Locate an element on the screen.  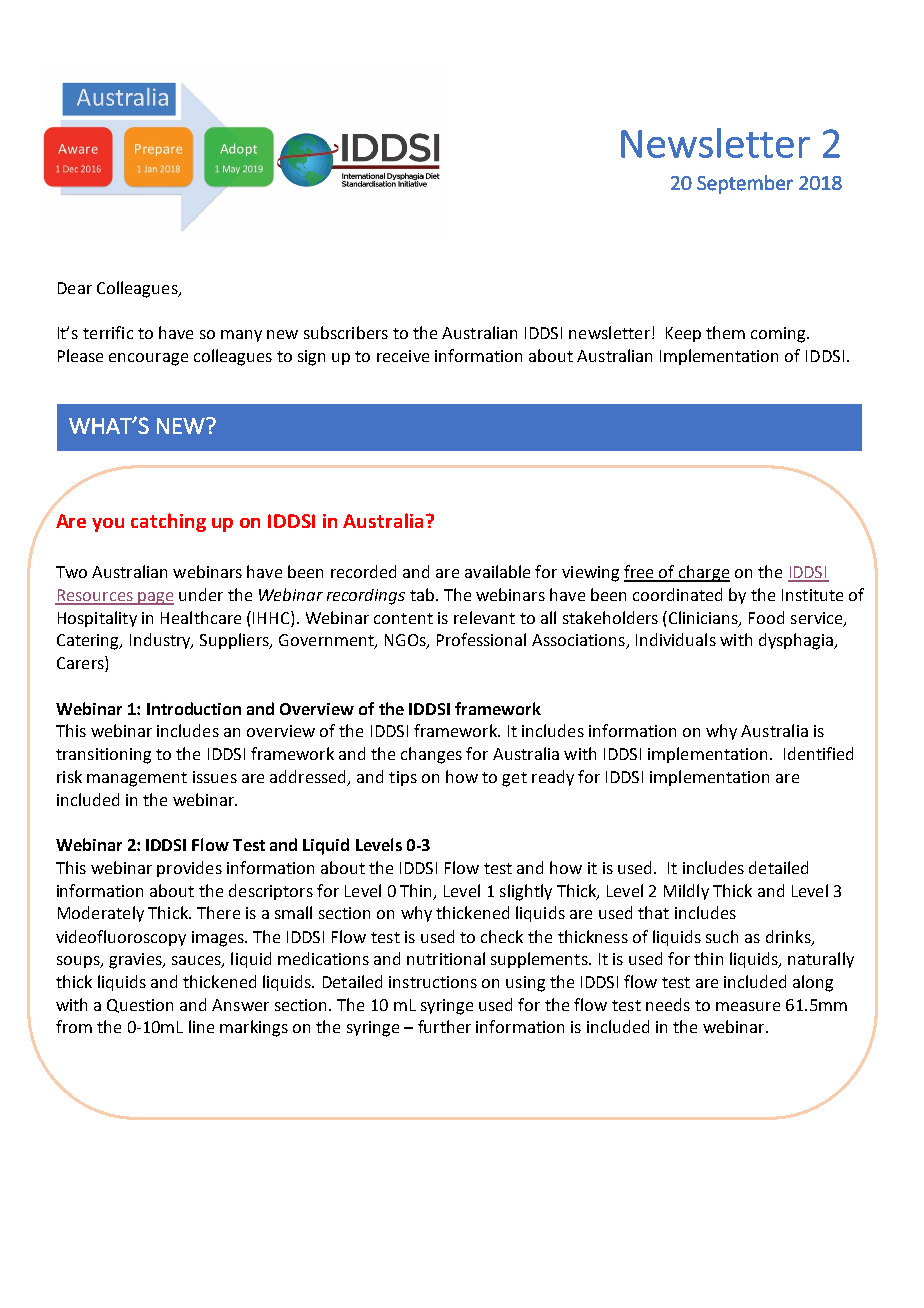
tab is located at coordinates (422, 594).
